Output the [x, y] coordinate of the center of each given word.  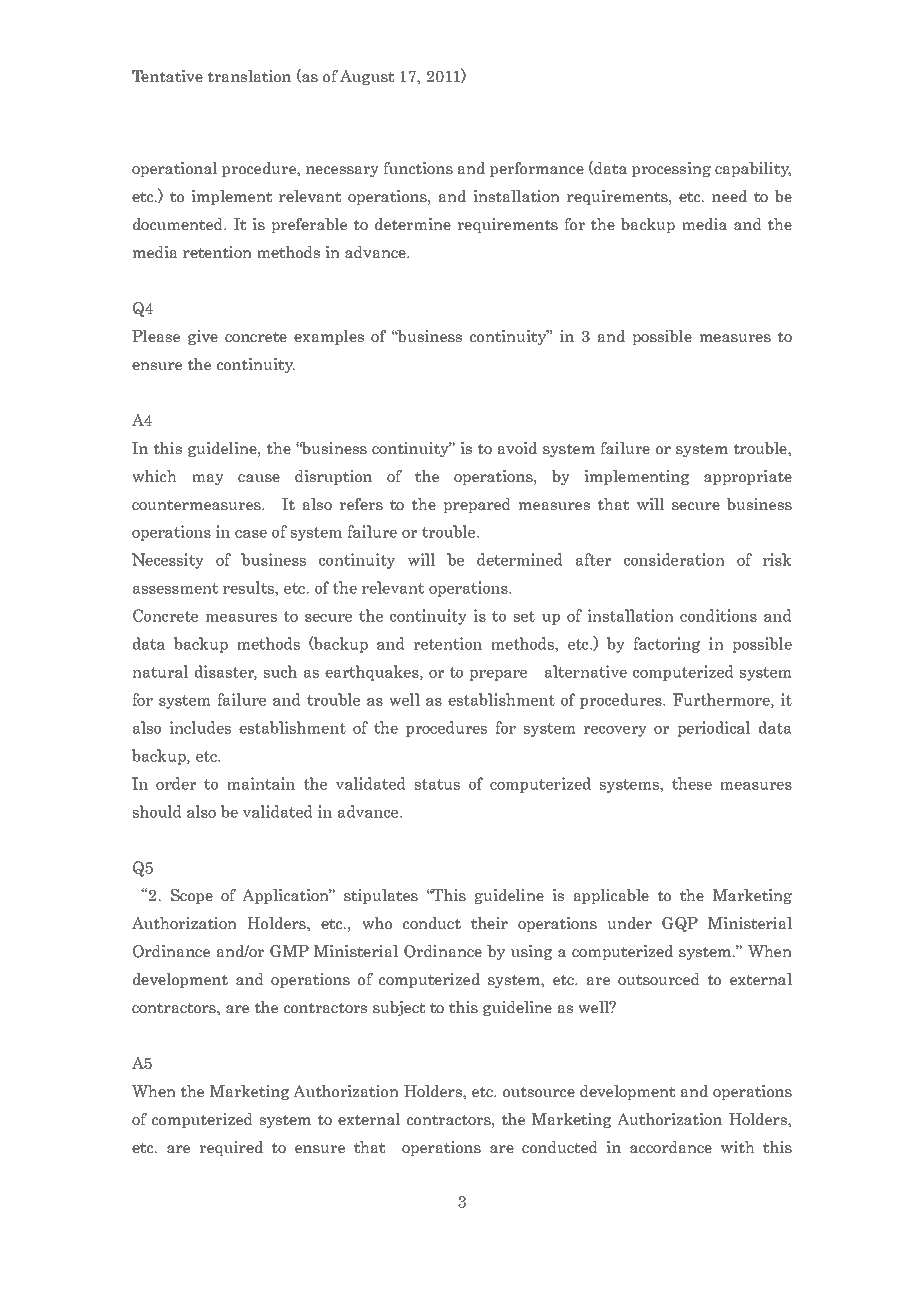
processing [671, 169]
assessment [175, 588]
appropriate [748, 477]
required [231, 1148]
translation [249, 76]
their [489, 923]
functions [418, 168]
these [692, 783]
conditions [718, 615]
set [524, 616]
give [203, 337]
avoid [517, 448]
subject [399, 1008]
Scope [192, 896]
